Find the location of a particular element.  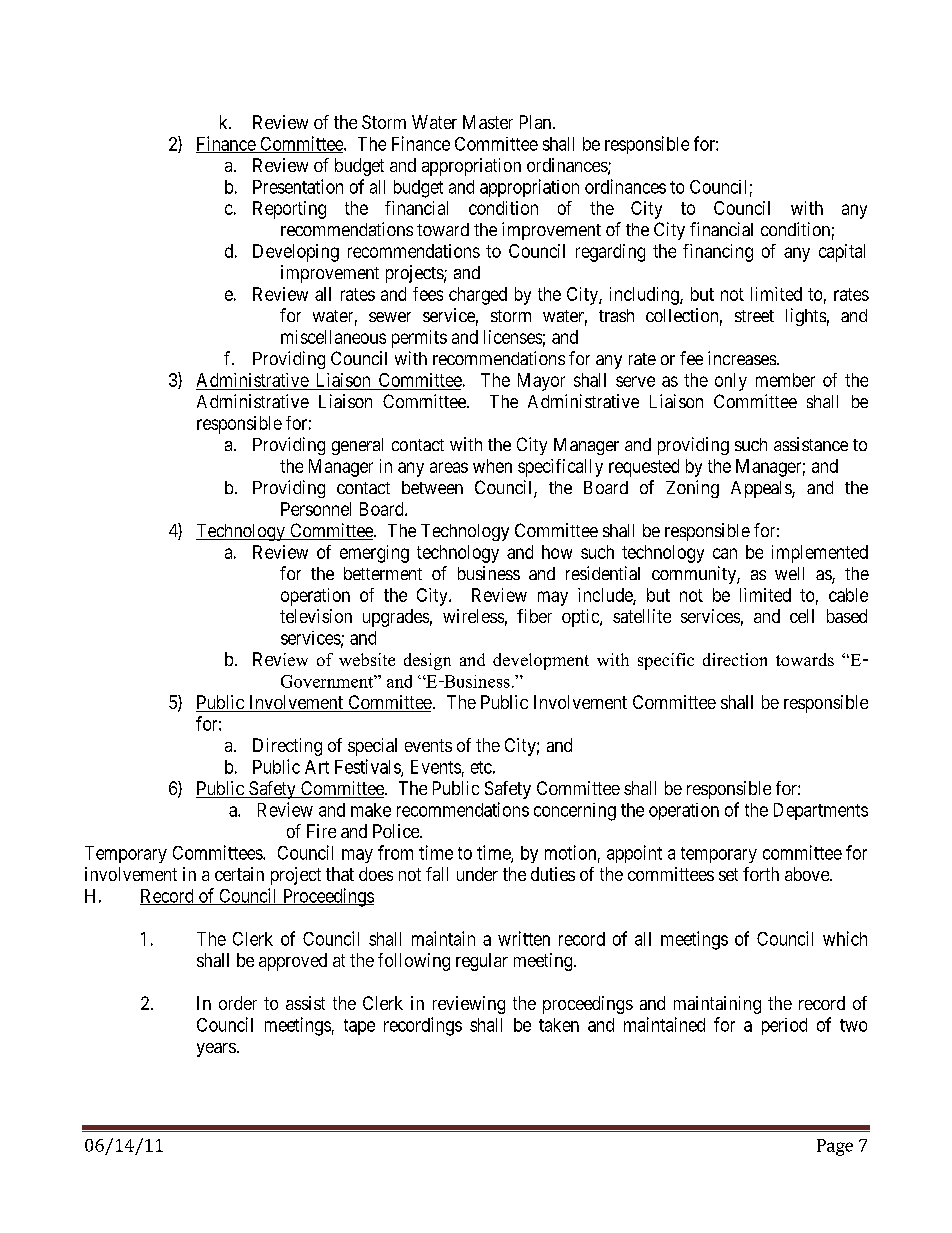

Directing is located at coordinates (287, 747).
